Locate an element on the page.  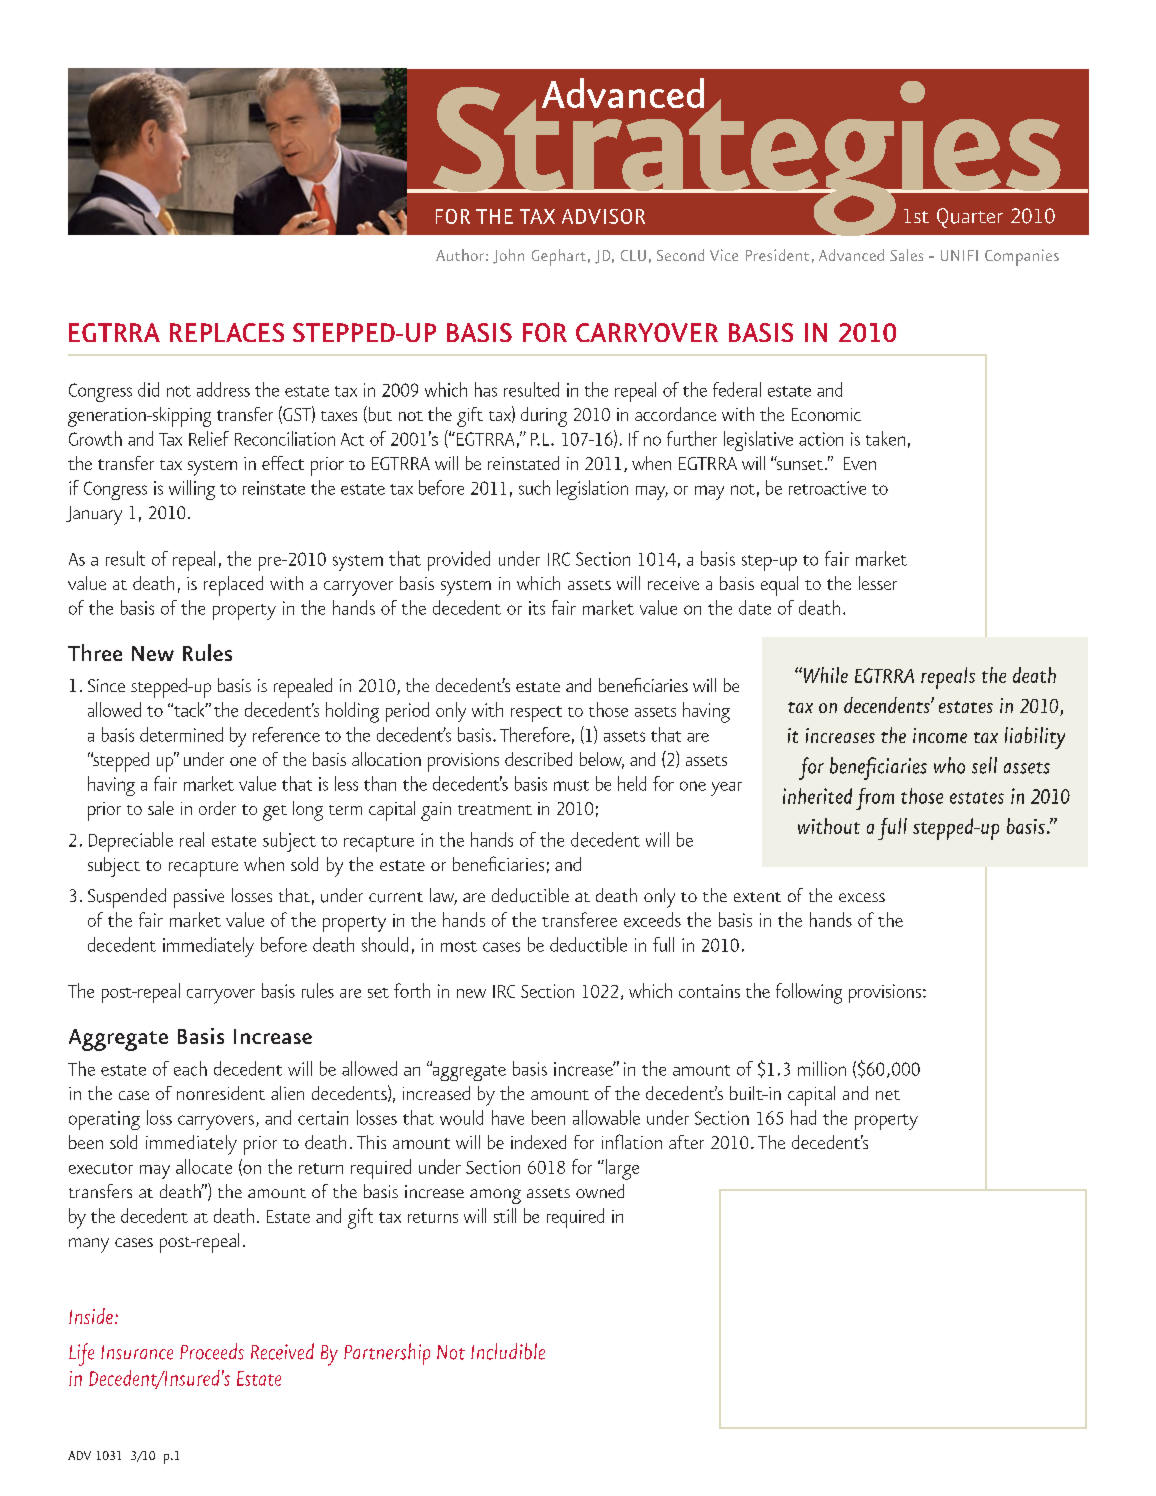
John is located at coordinates (508, 256).
